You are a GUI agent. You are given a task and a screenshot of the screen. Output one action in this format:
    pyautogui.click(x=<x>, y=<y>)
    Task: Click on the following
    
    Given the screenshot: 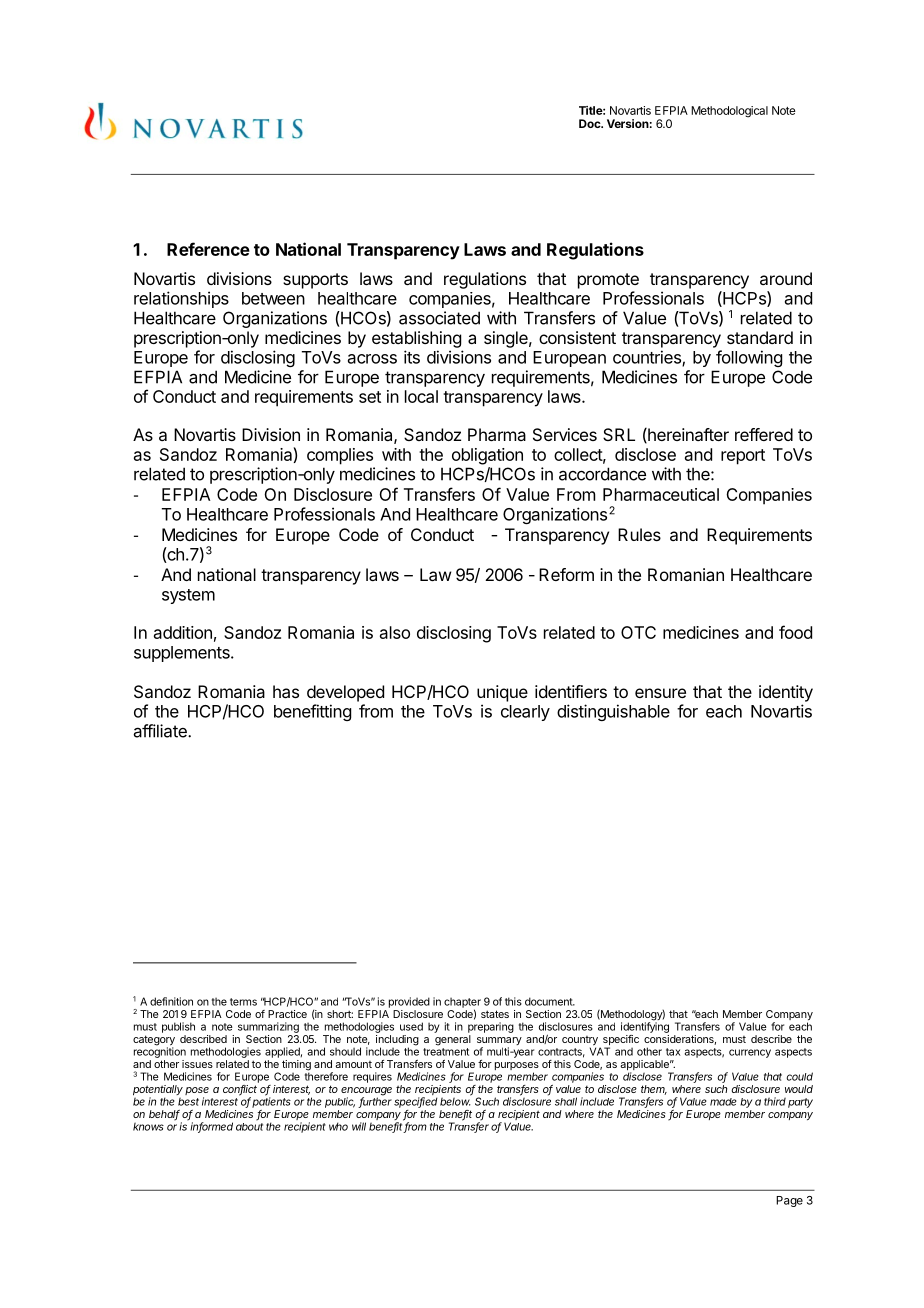 What is the action you would take?
    pyautogui.click(x=749, y=358)
